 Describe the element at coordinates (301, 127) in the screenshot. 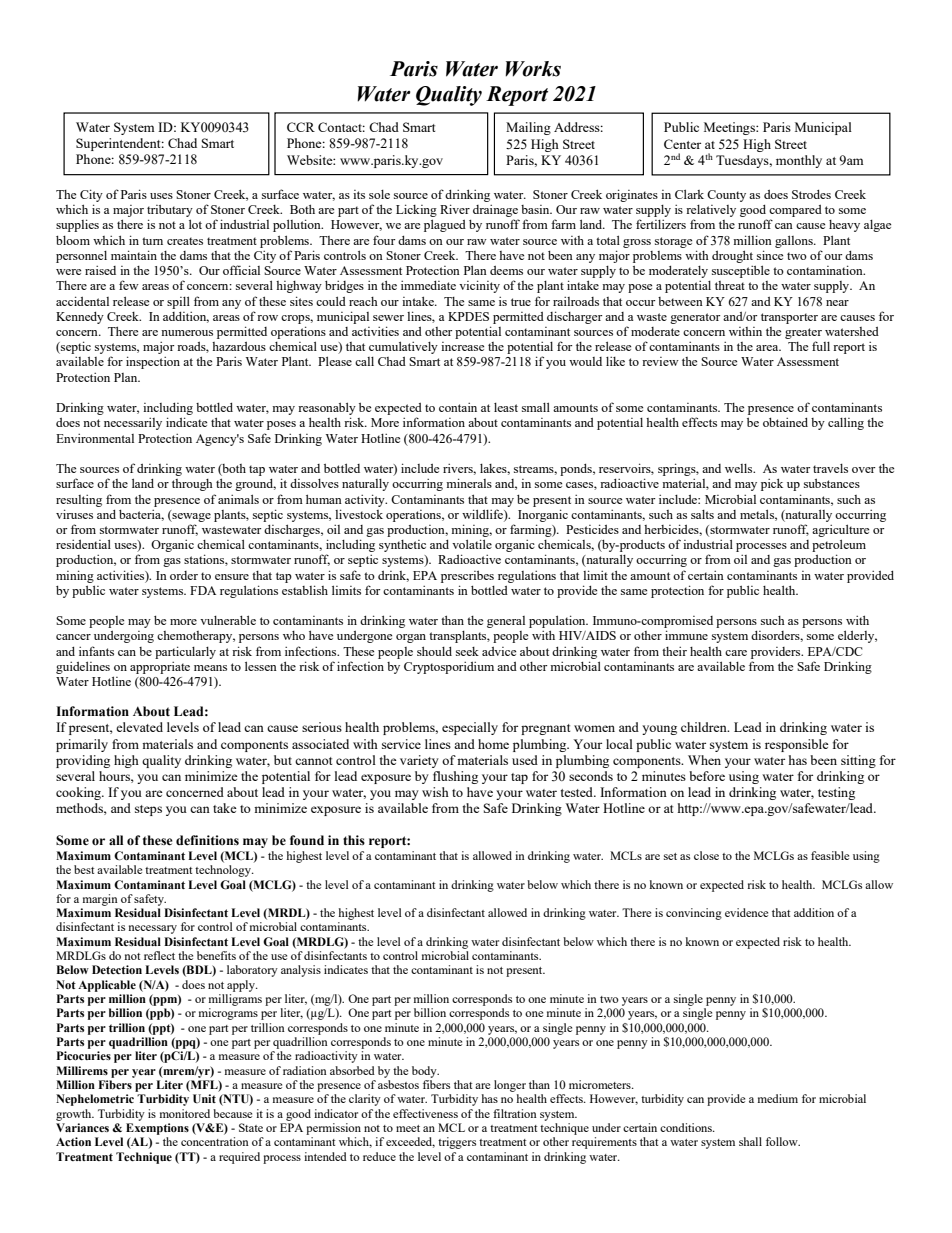

I see `CCR` at that location.
